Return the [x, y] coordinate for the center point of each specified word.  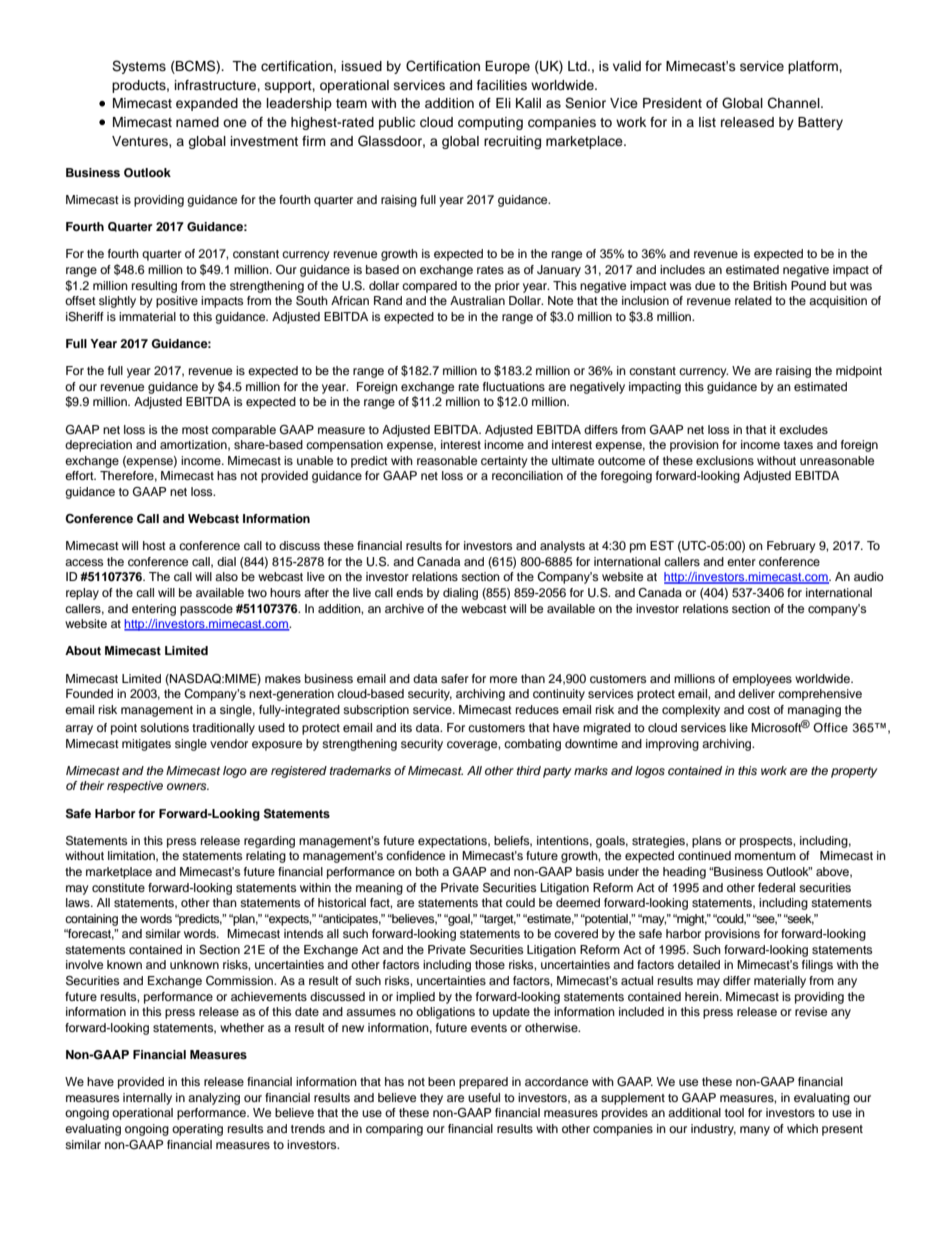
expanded [207, 104]
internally [147, 1099]
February [791, 547]
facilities [502, 85]
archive [404, 608]
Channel [795, 103]
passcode [206, 610]
